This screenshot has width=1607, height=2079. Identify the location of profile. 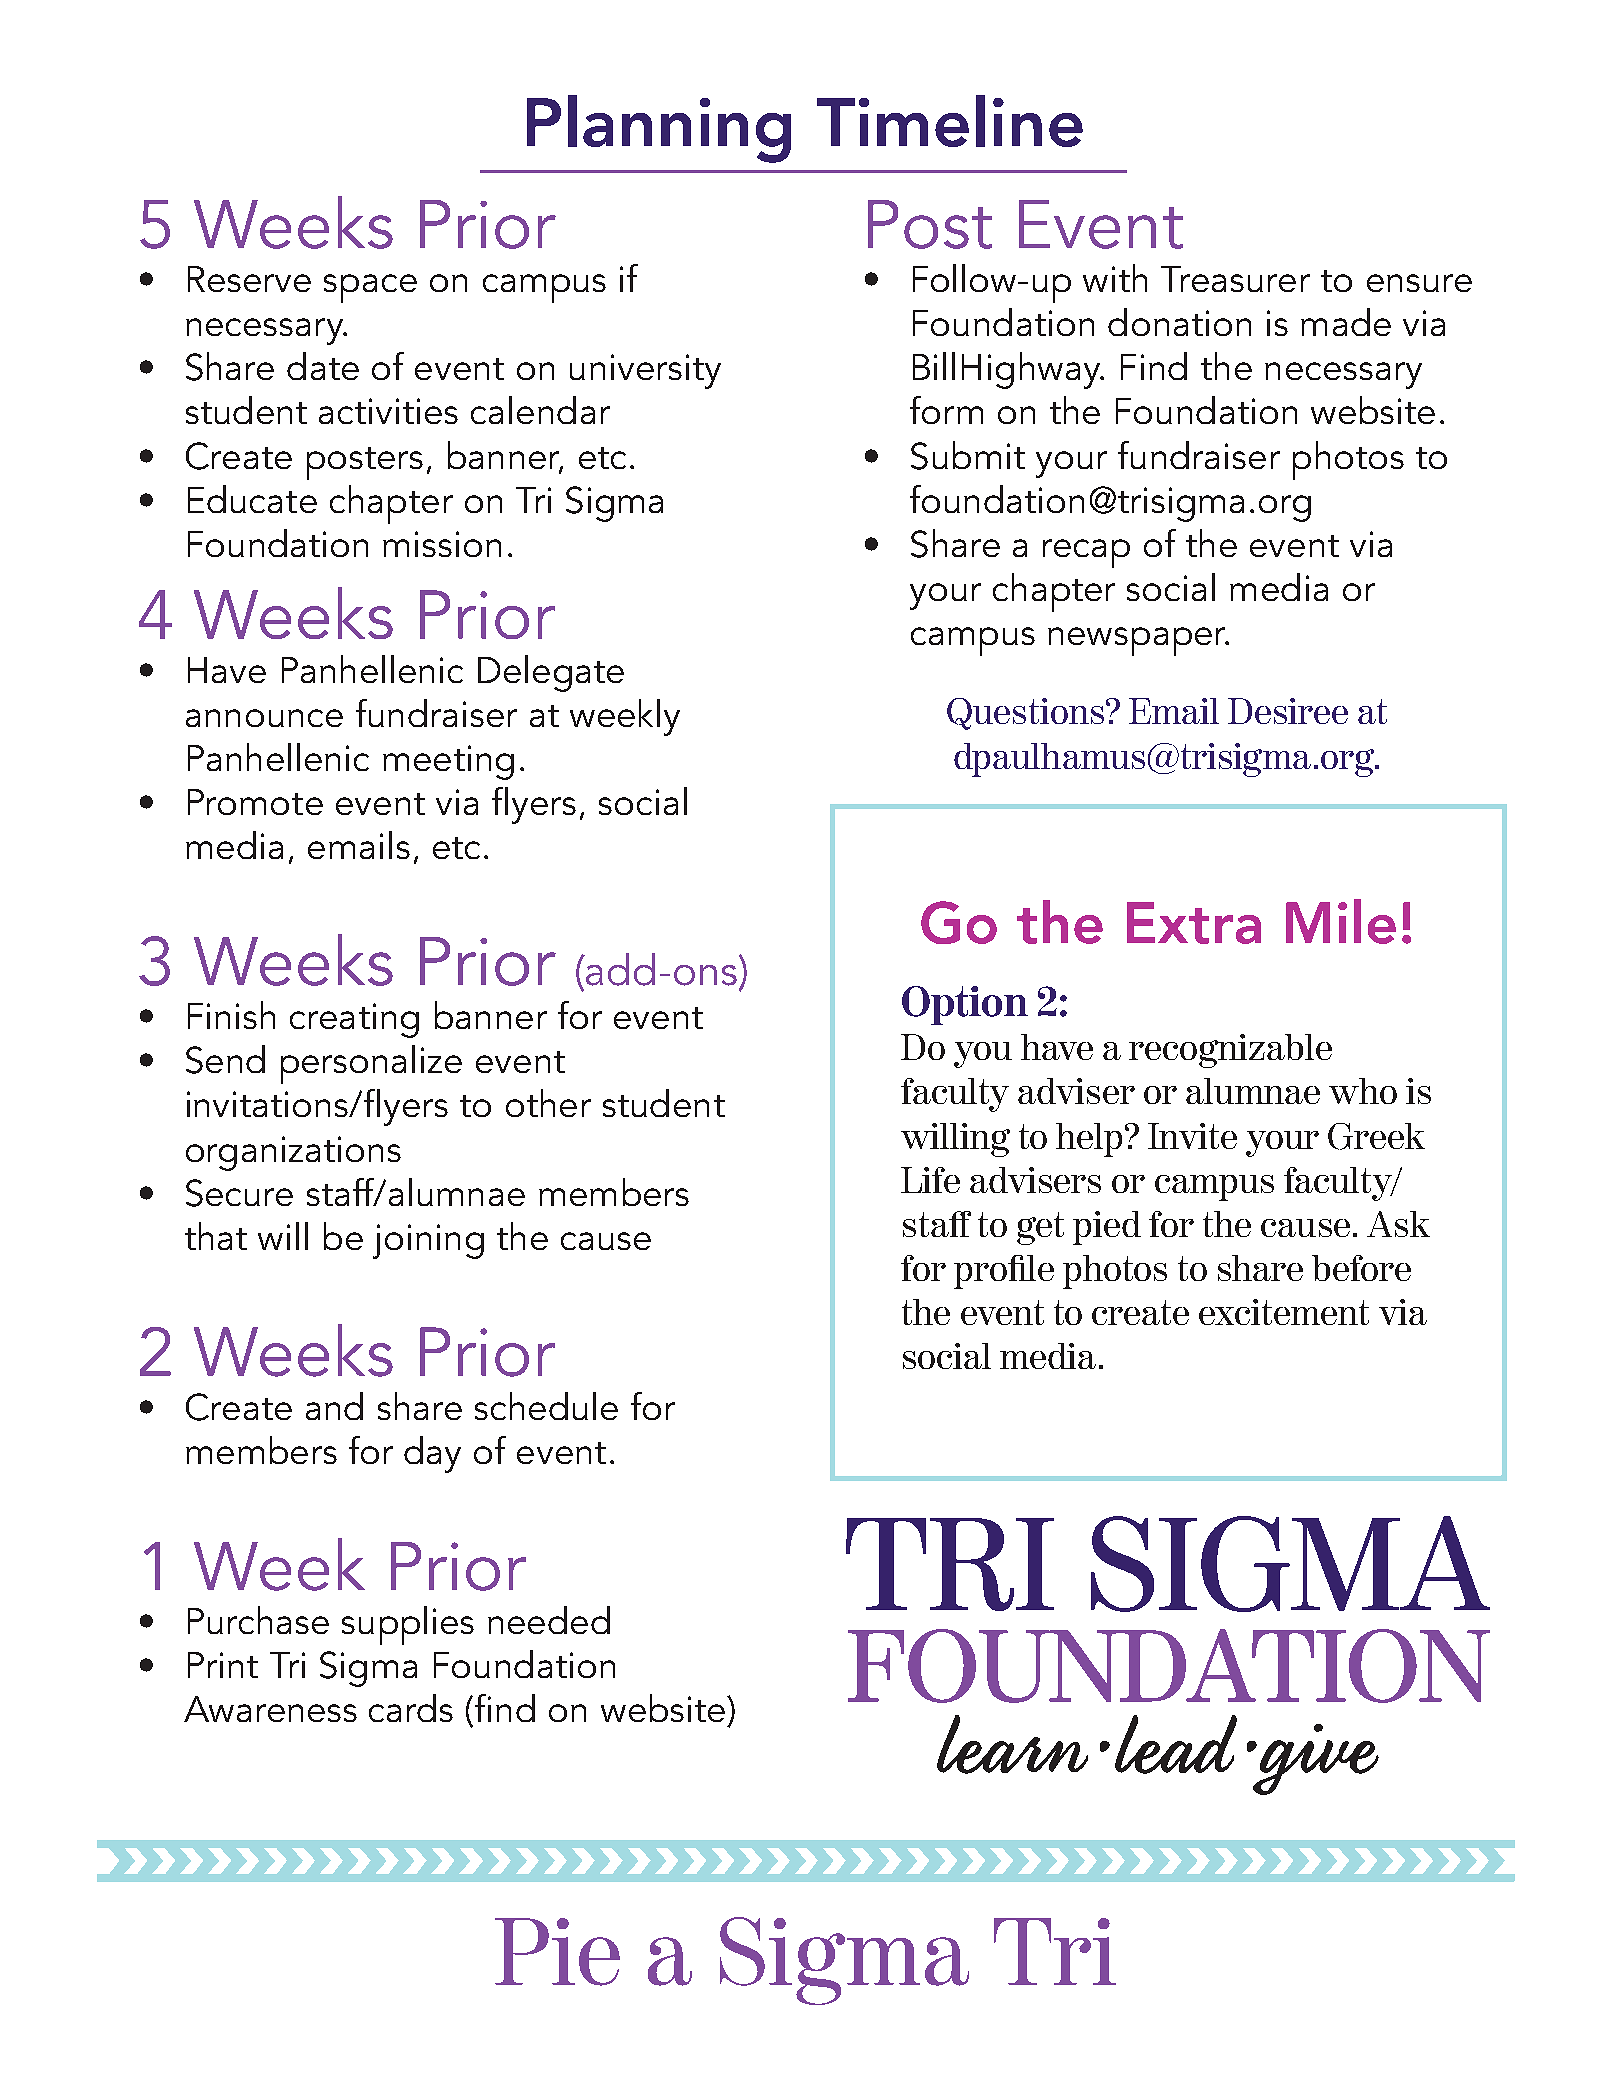
(1004, 1272).
